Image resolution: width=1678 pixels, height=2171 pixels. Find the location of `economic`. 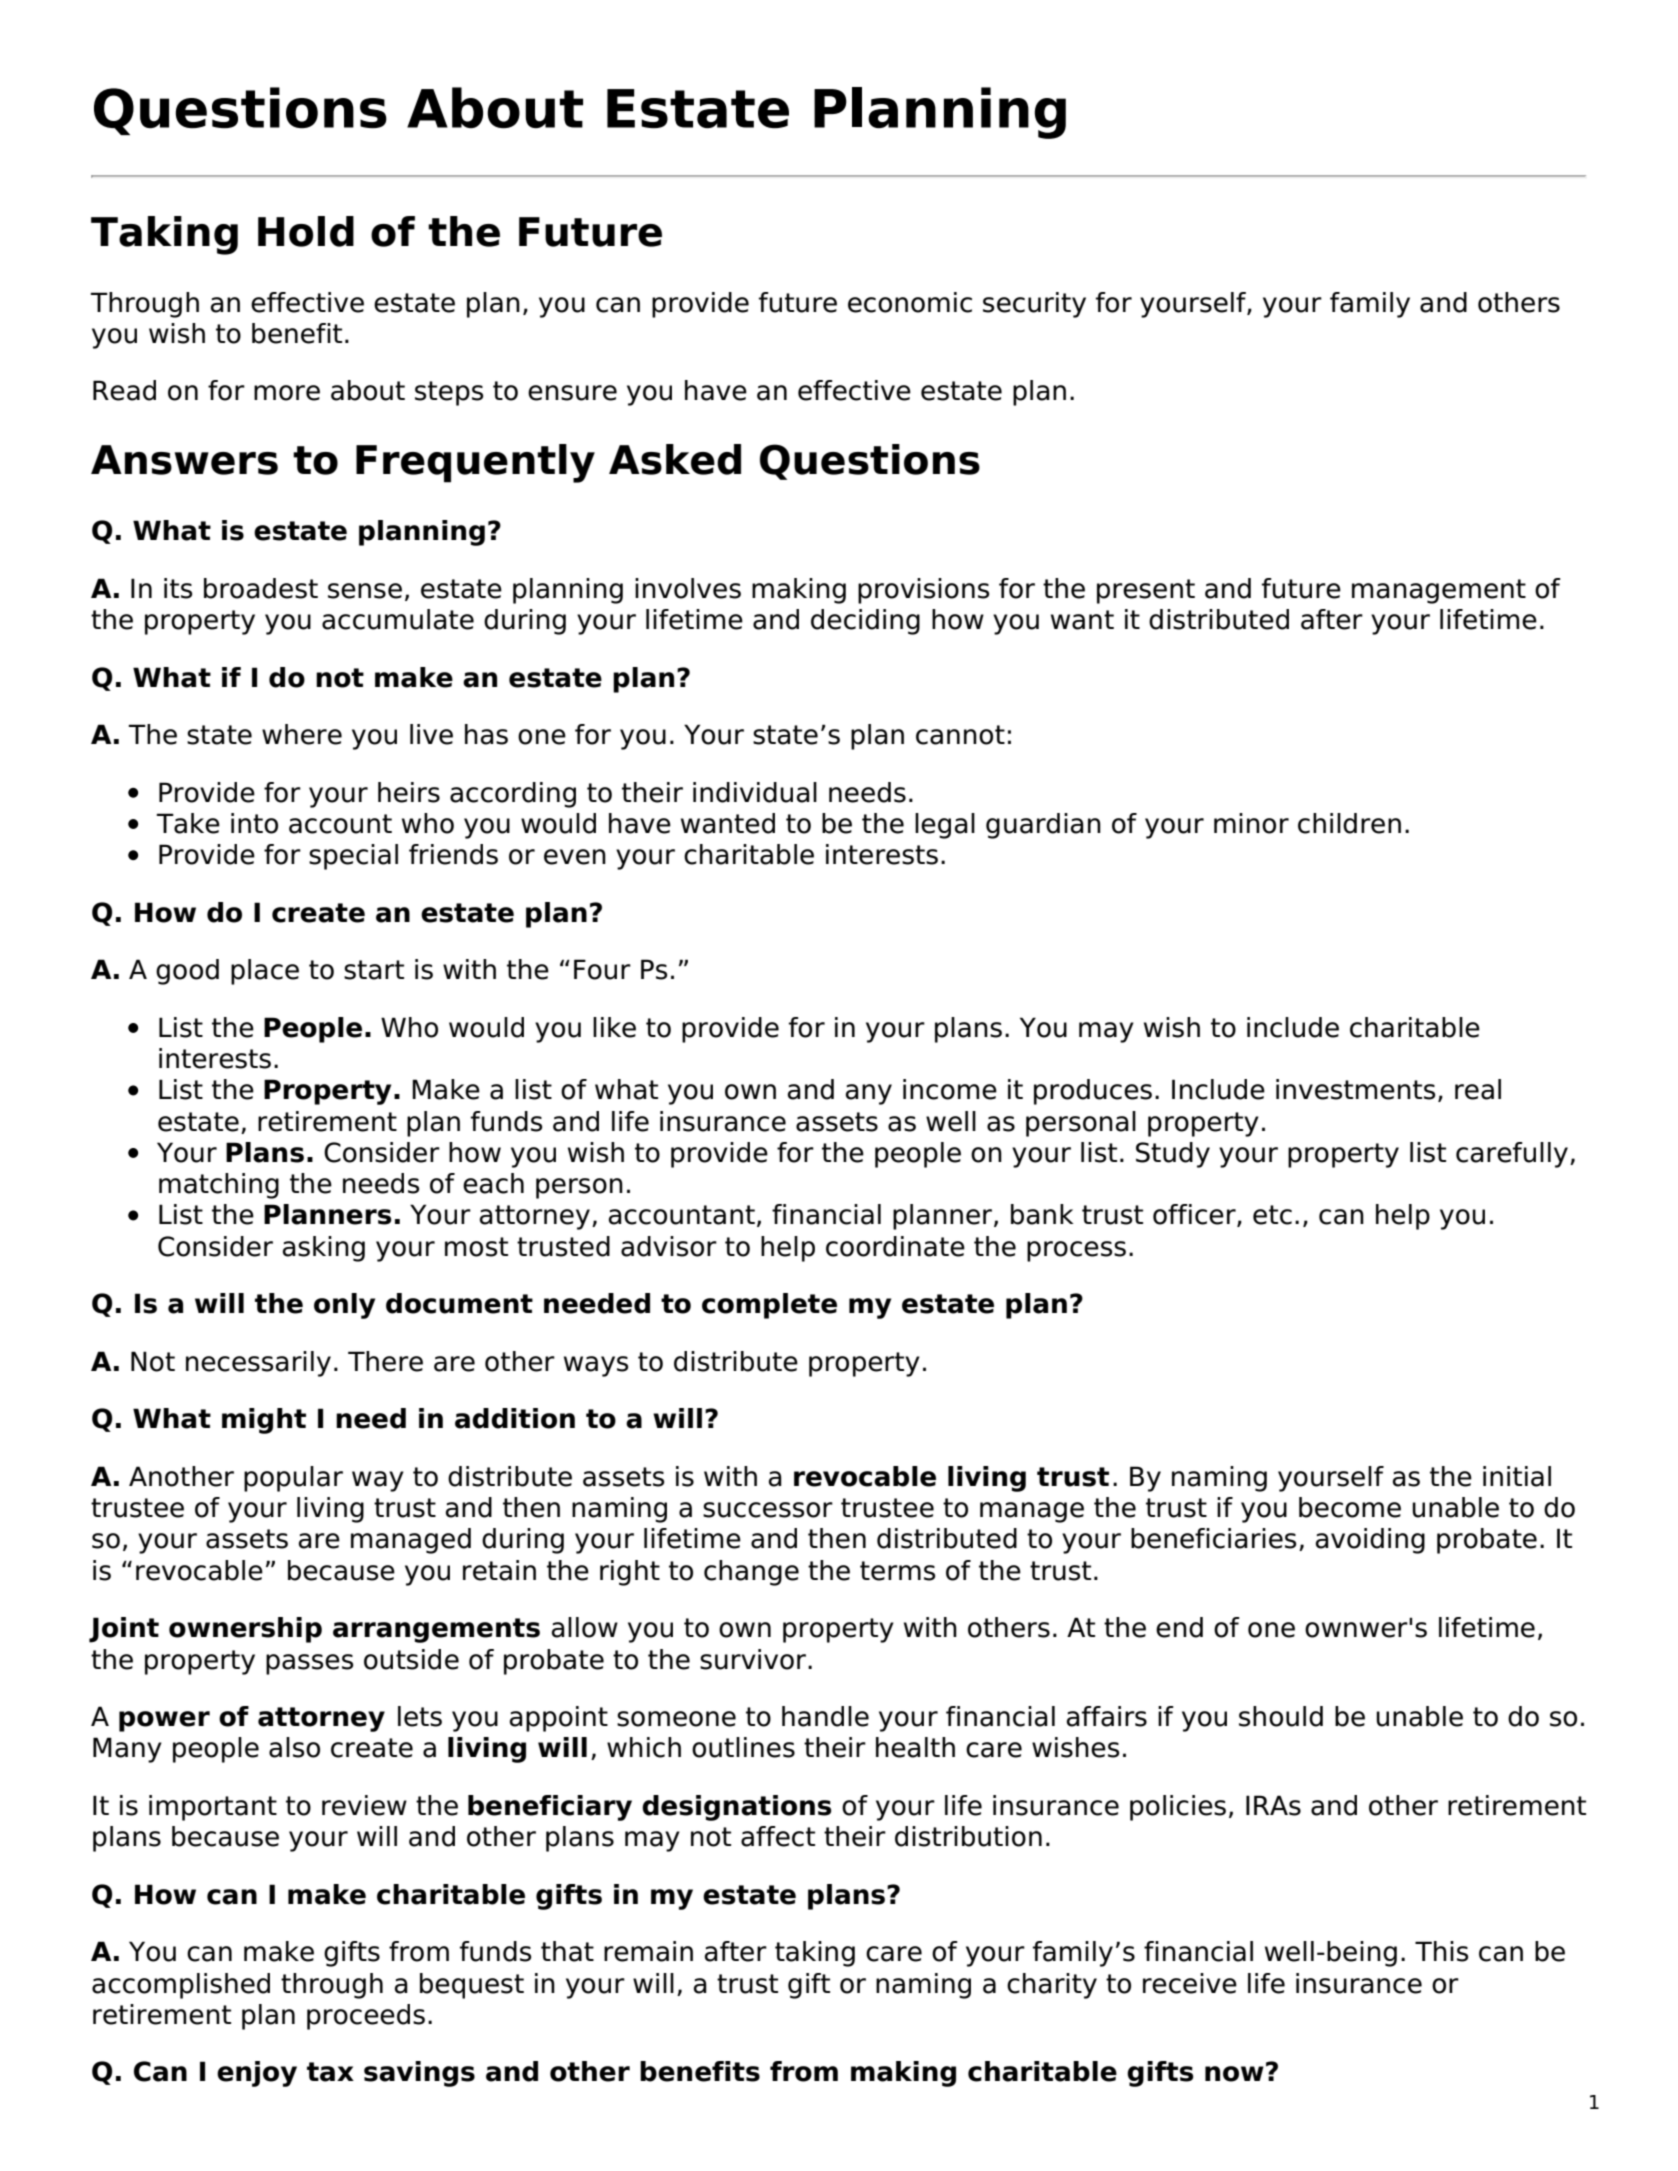

economic is located at coordinates (910, 302).
